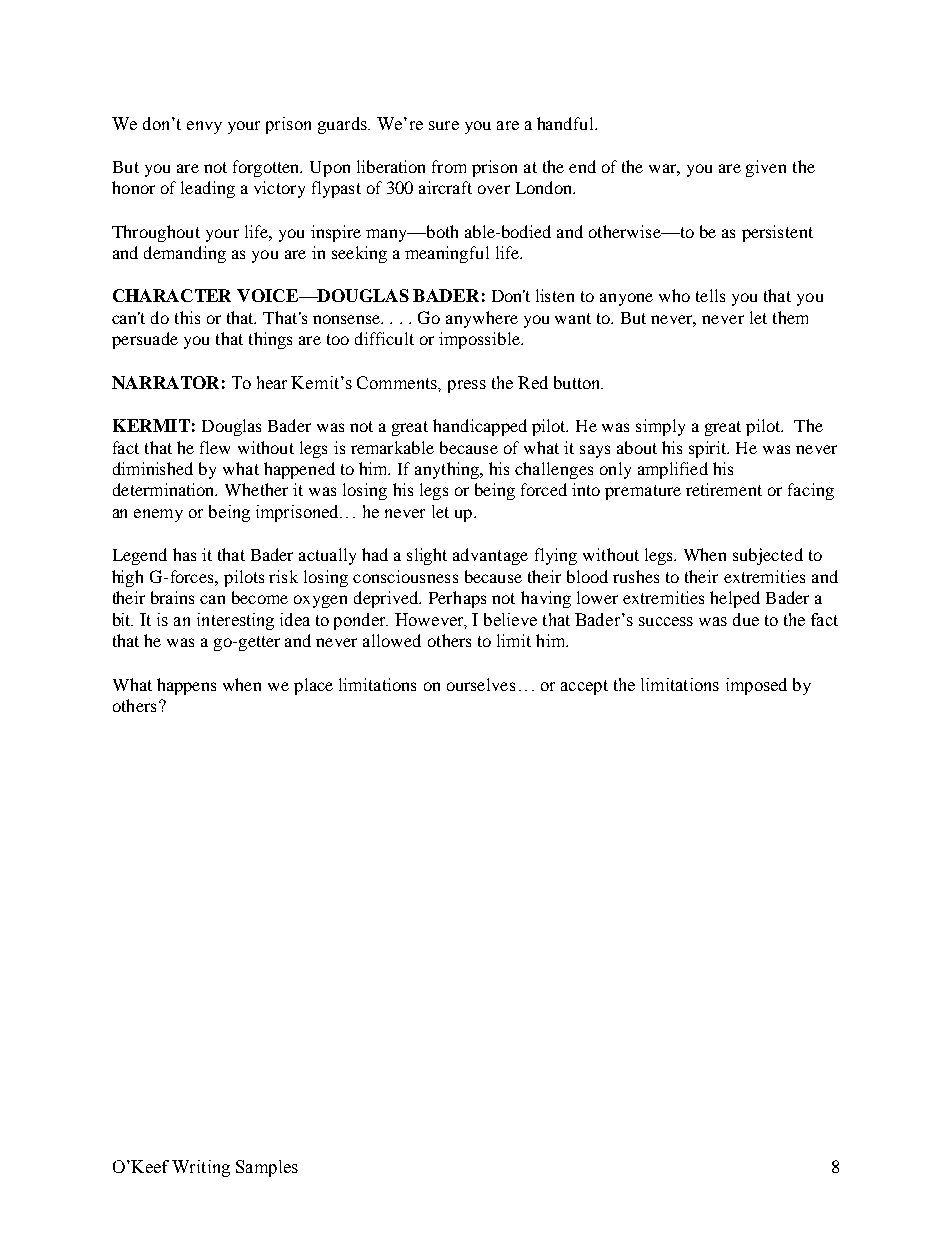 Image resolution: width=952 pixels, height=1233 pixels. I want to click on imposed, so click(756, 686).
